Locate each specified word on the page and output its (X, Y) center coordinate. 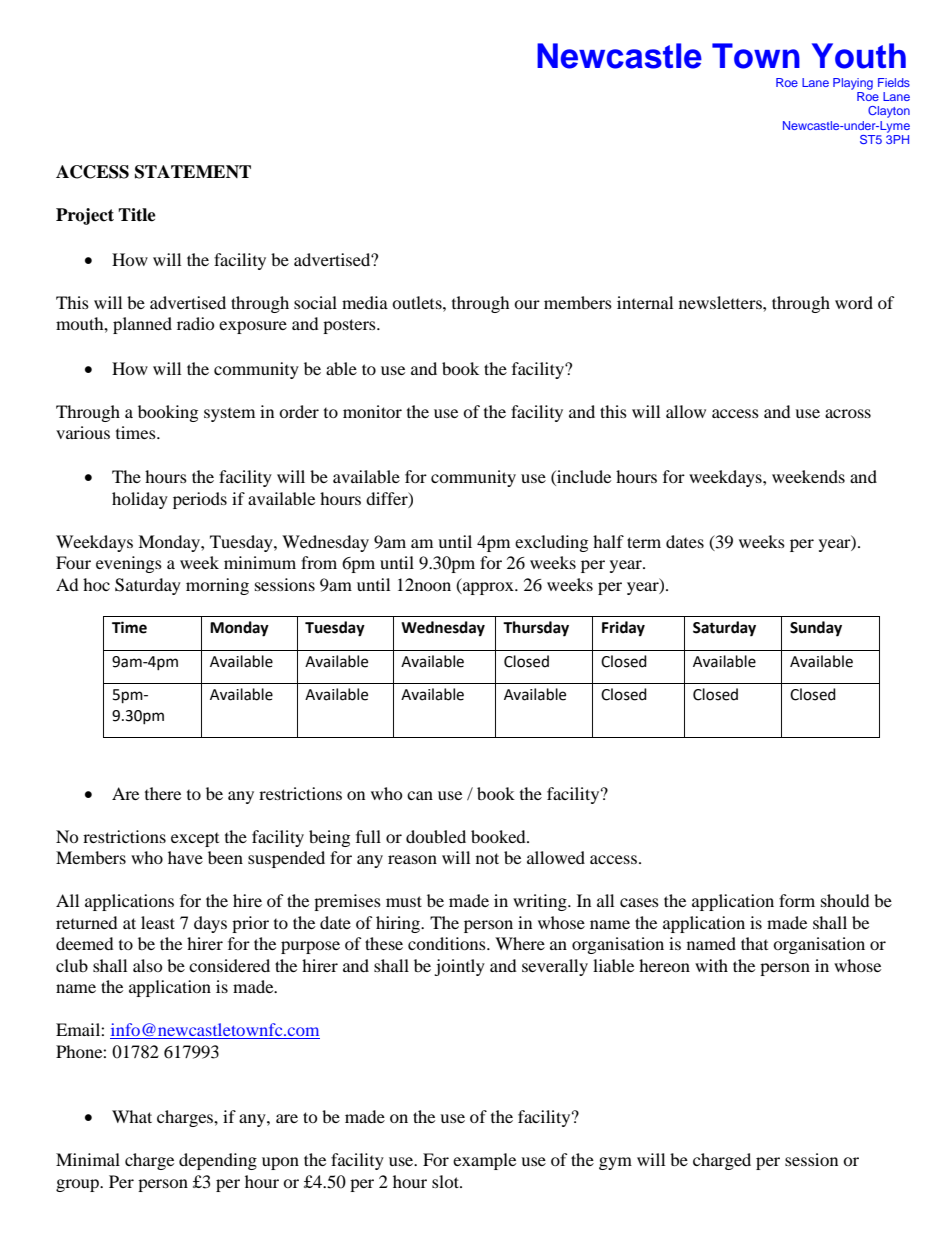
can (420, 795)
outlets (418, 302)
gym (615, 1163)
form (797, 900)
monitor (372, 411)
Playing (853, 84)
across (848, 413)
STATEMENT (193, 172)
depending (218, 1161)
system (229, 415)
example (484, 1161)
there (163, 793)
